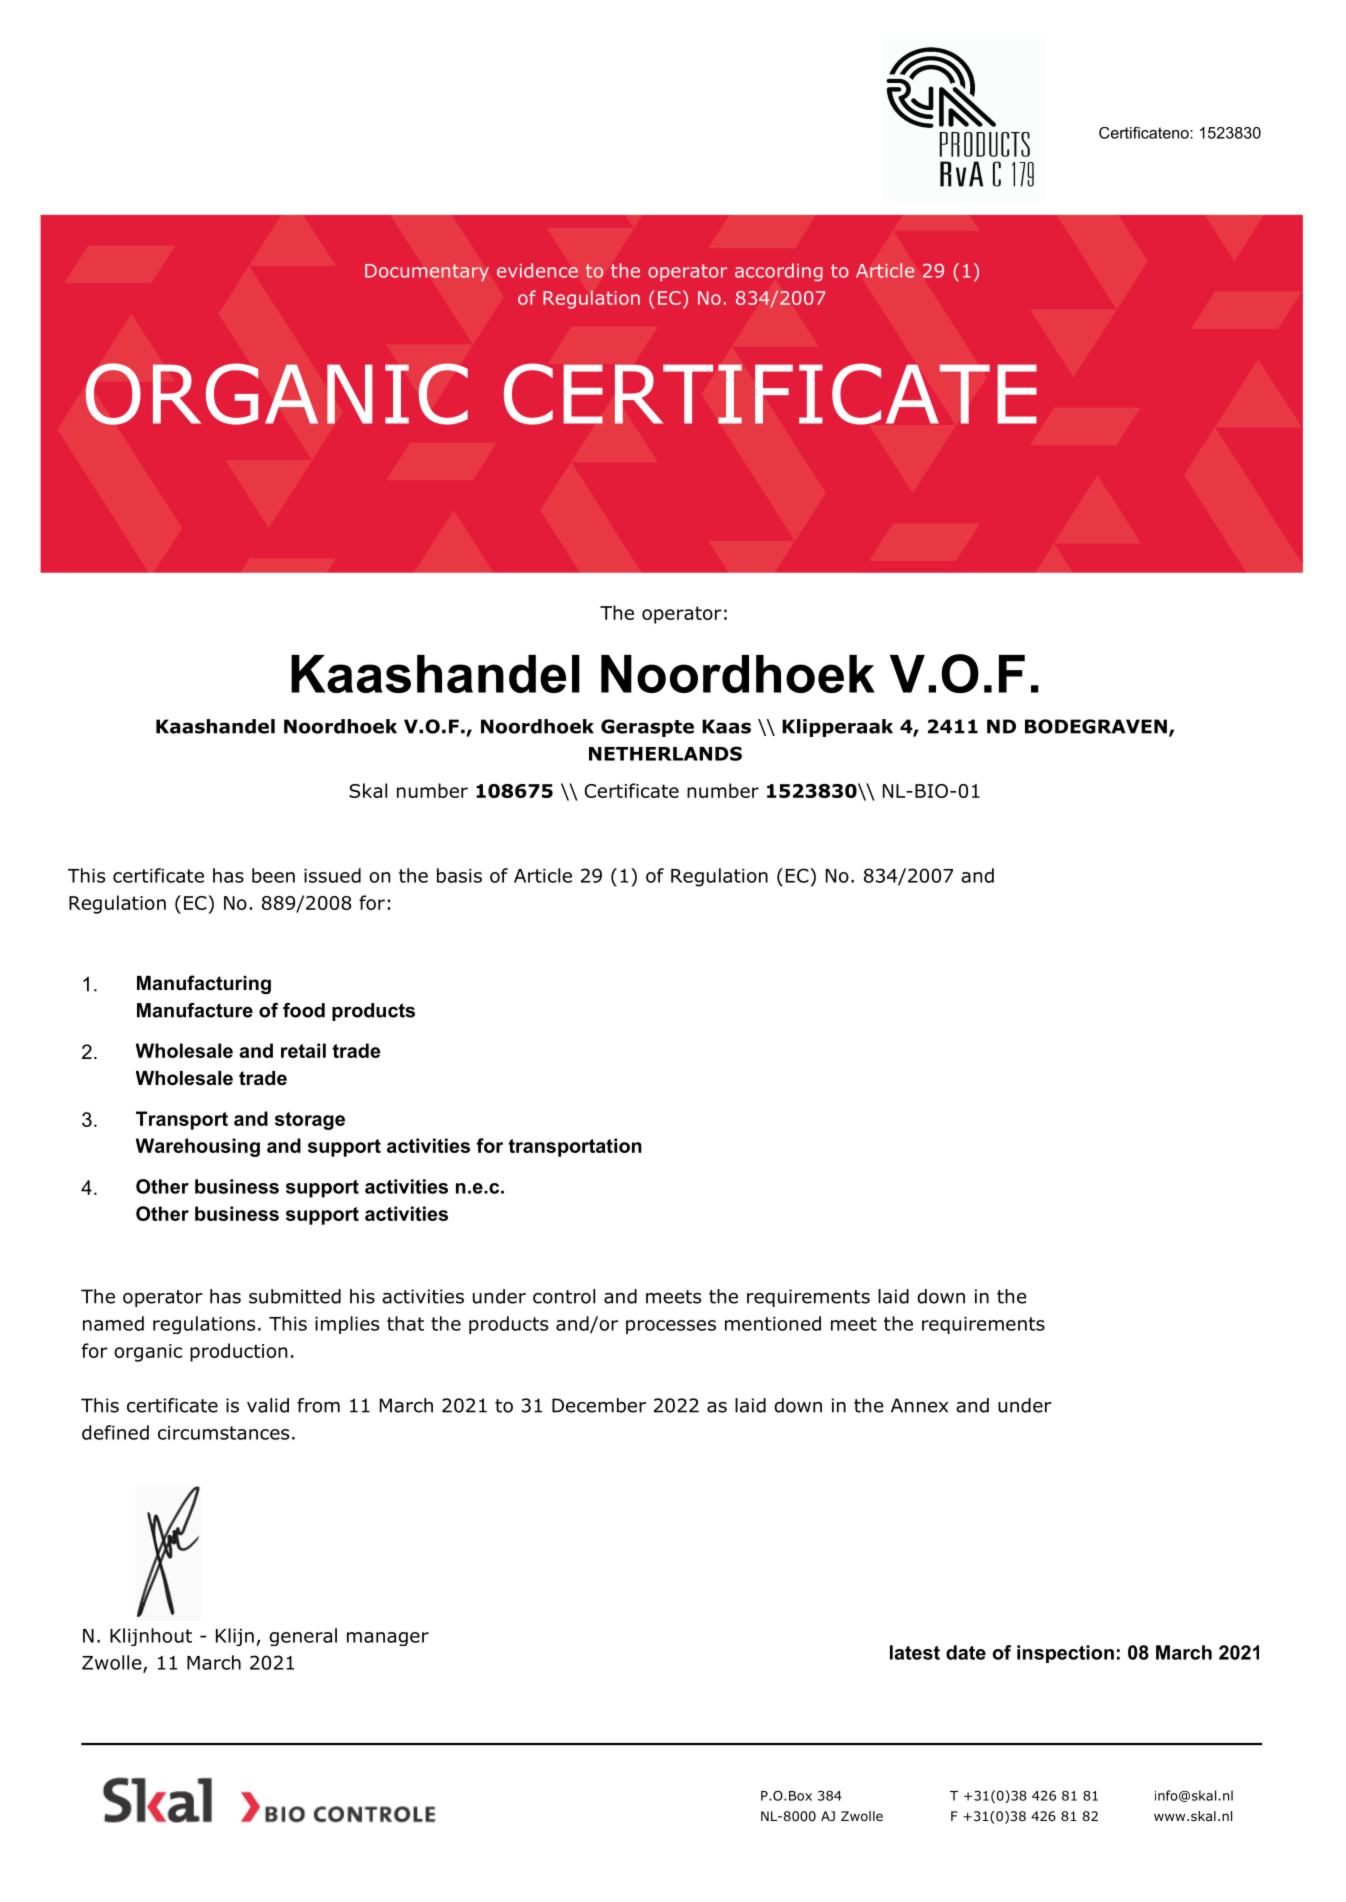 This screenshot has height=1902, width=1346. I want to click on manager, so click(388, 1639).
